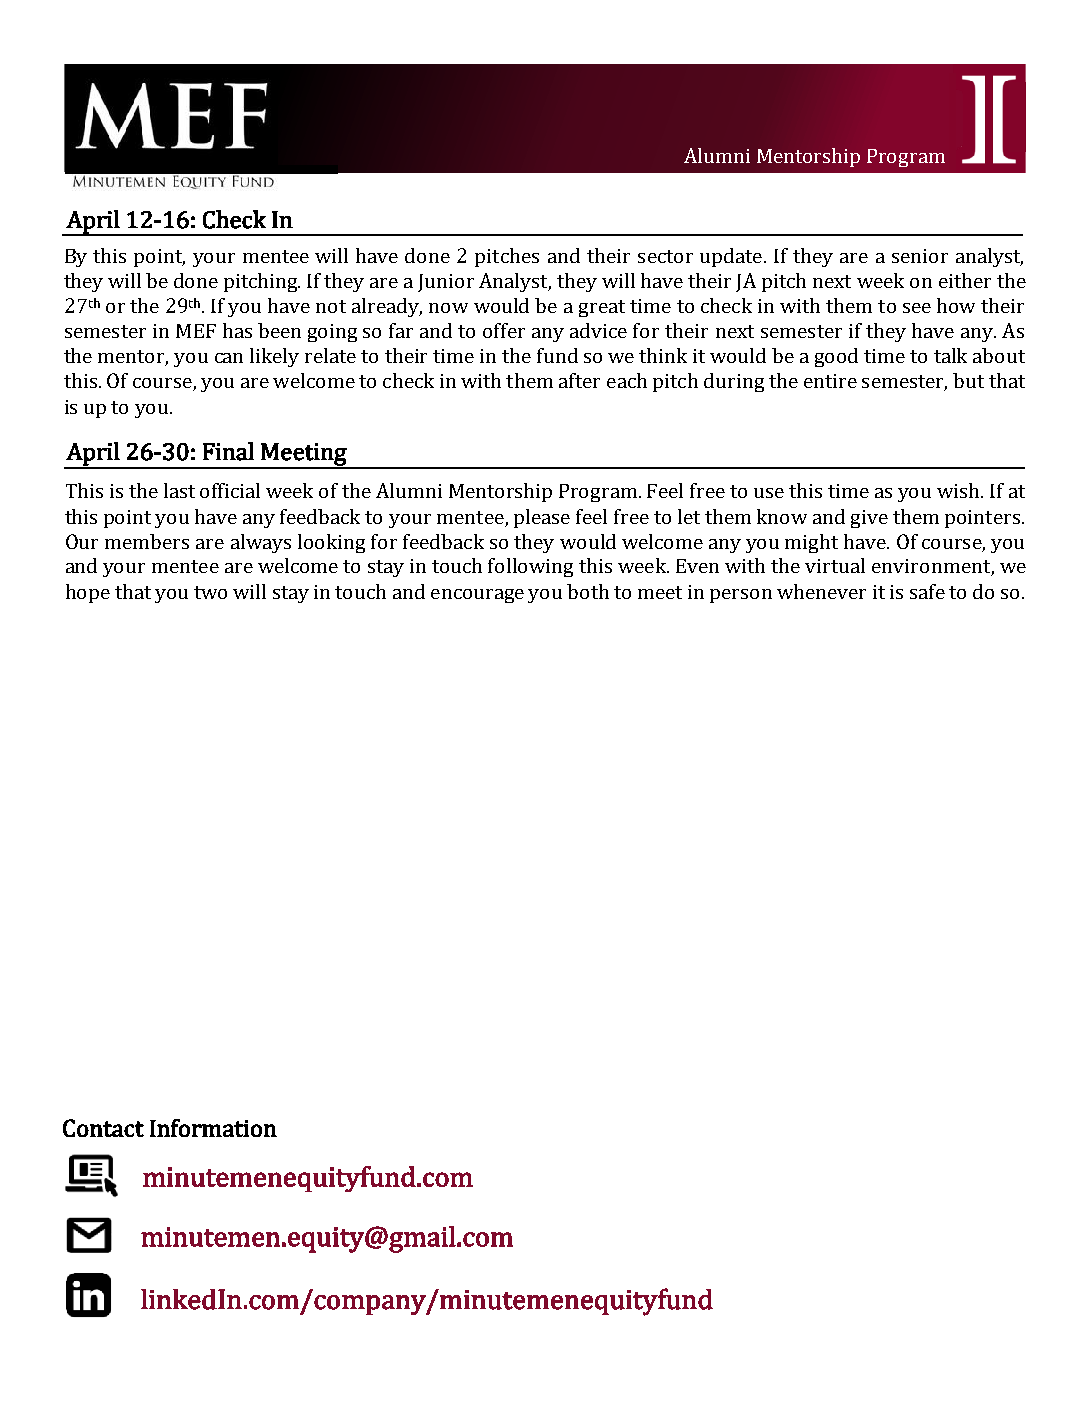 This screenshot has height=1410, width=1089. What do you see at coordinates (196, 331) in the screenshot?
I see `MEF` at bounding box center [196, 331].
